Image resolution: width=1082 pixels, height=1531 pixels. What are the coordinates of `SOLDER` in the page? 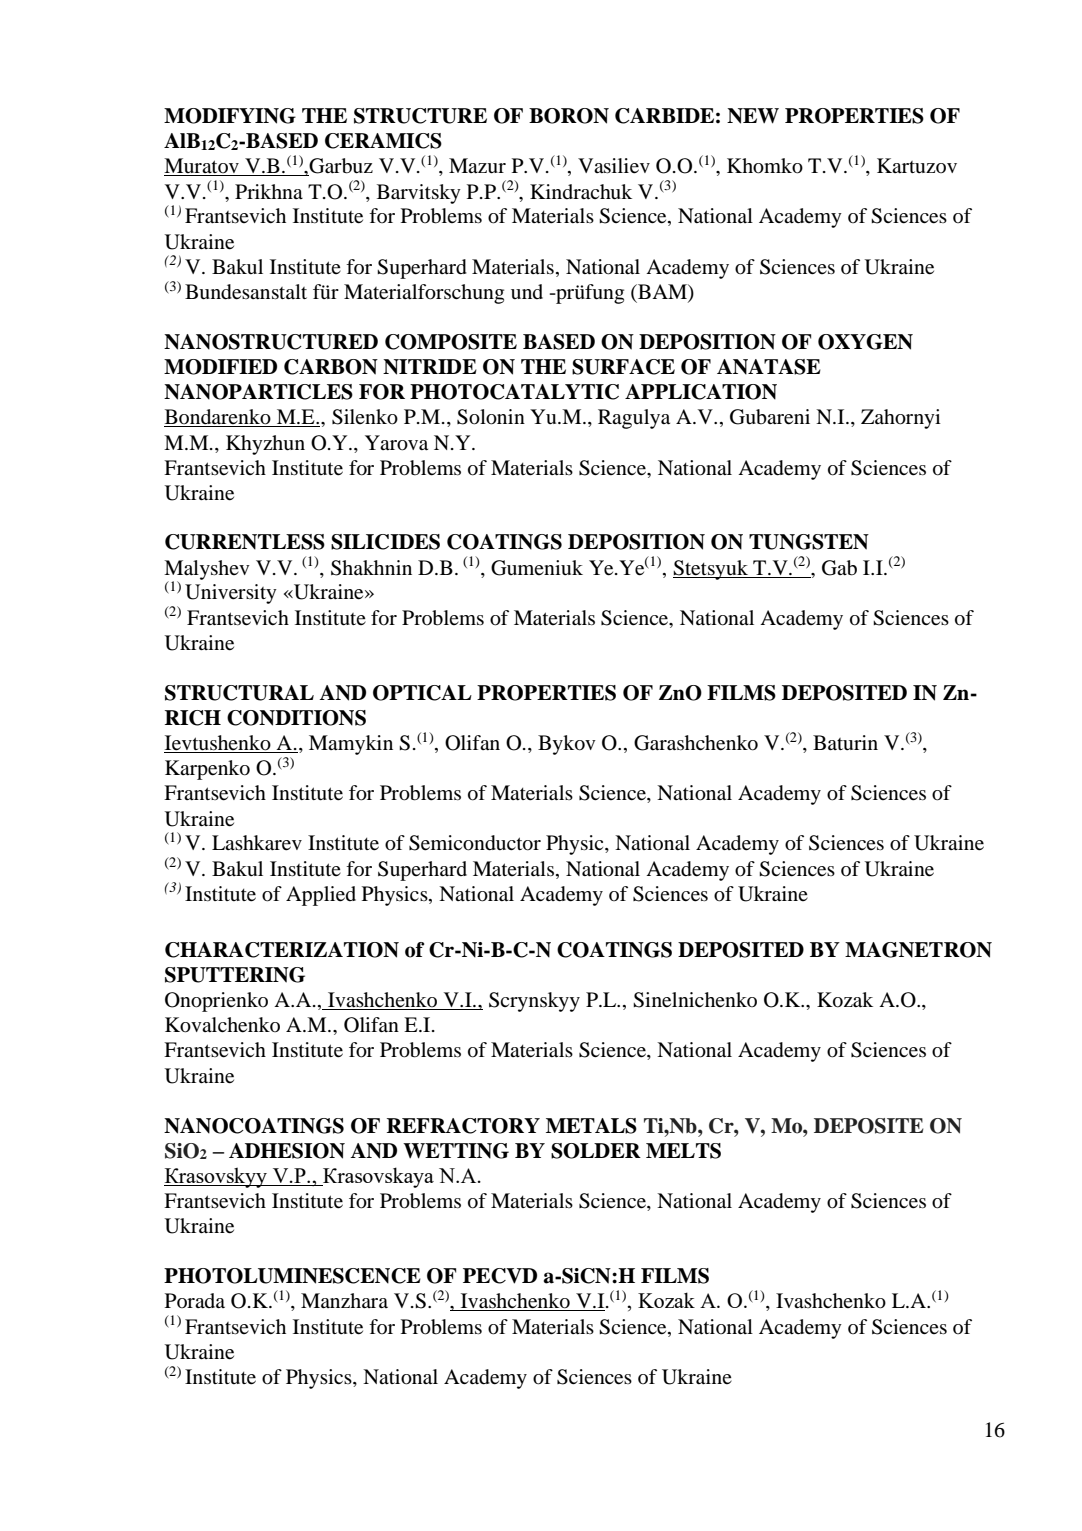 It's located at (596, 1151).
